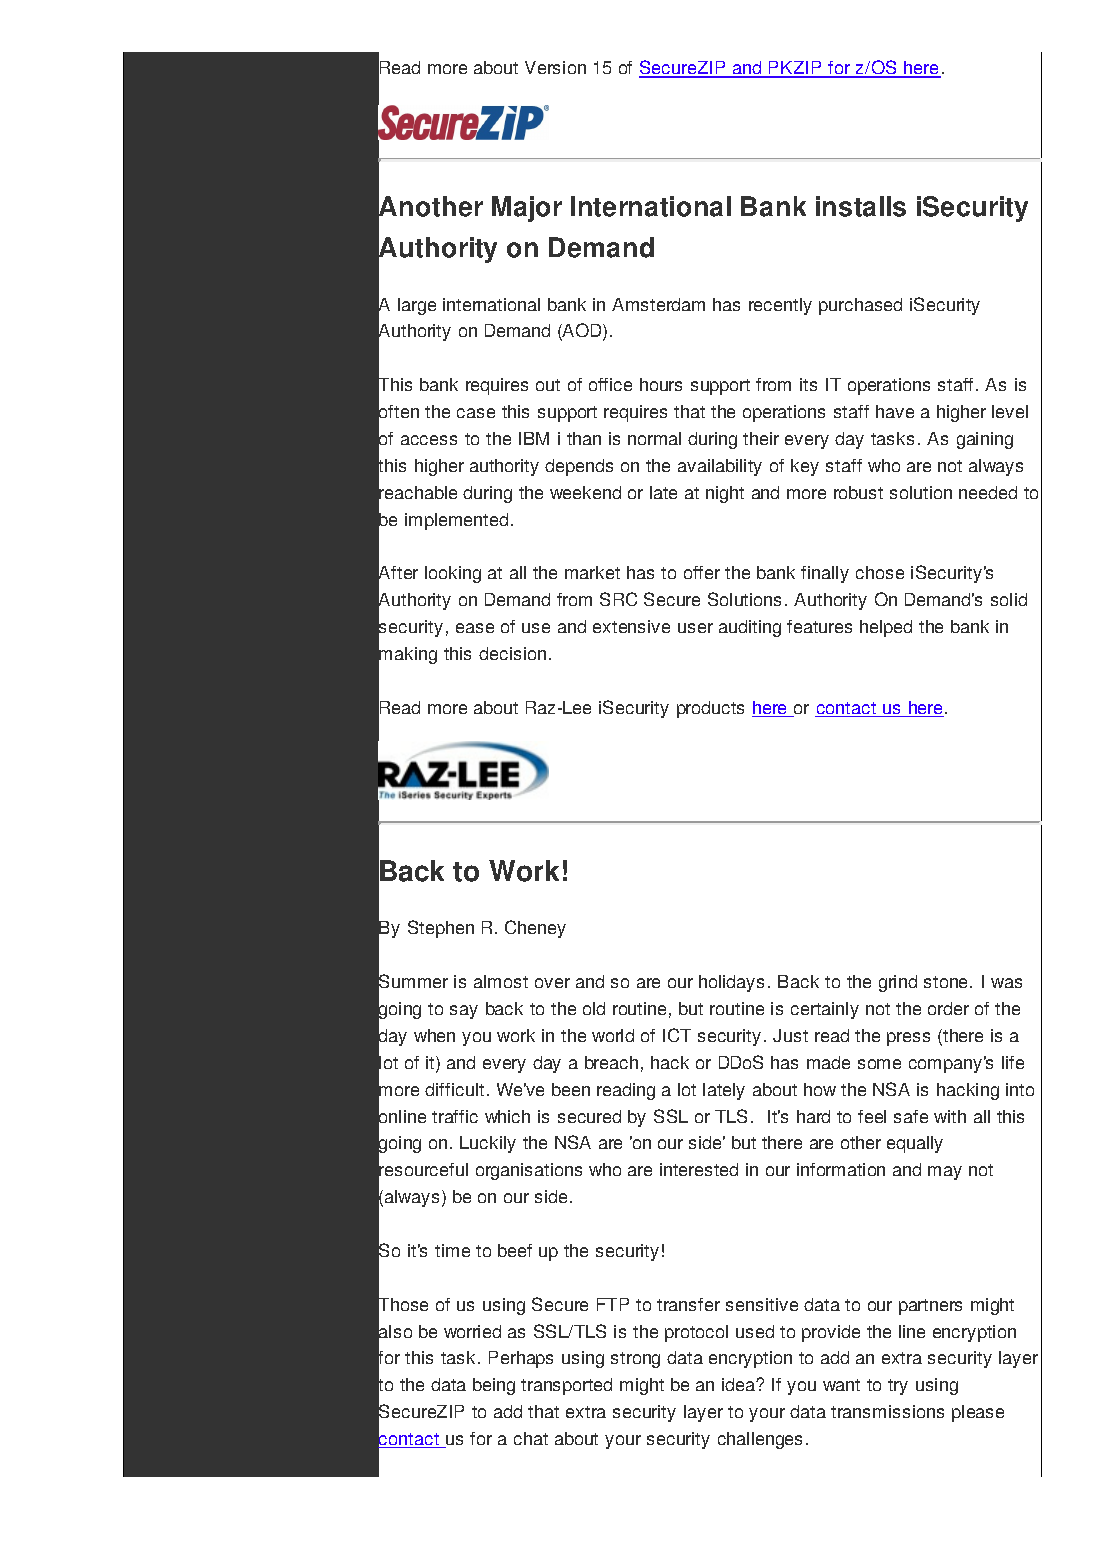 Image resolution: width=1096 pixels, height=1551 pixels. I want to click on decision, so click(512, 653).
